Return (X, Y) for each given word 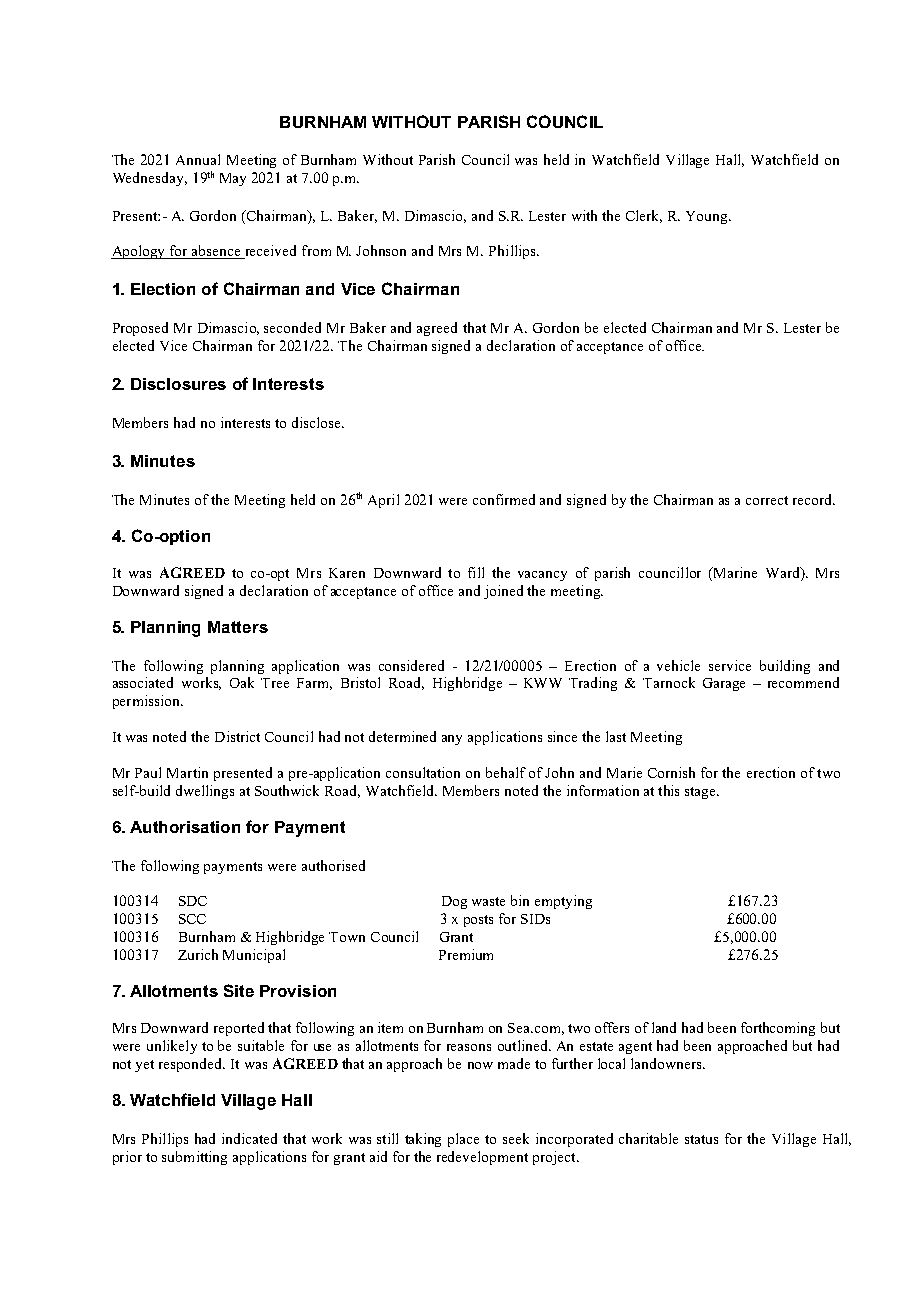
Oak (242, 682)
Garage (724, 684)
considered (411, 665)
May (233, 179)
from (316, 250)
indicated (249, 1138)
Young (708, 217)
